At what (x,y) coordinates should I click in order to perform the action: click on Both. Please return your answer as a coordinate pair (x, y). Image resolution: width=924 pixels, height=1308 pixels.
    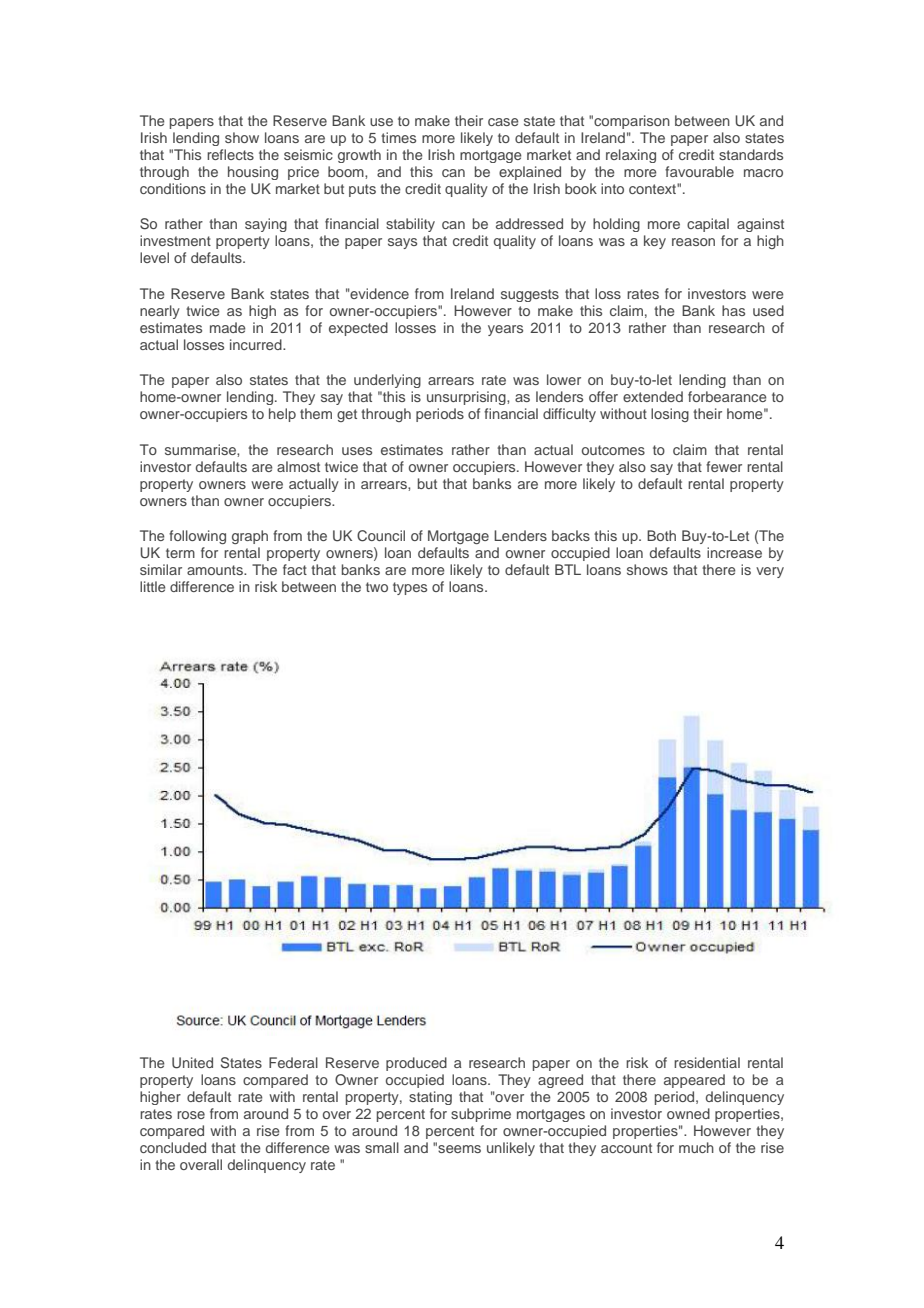
    Looking at the image, I should click on (661, 535).
